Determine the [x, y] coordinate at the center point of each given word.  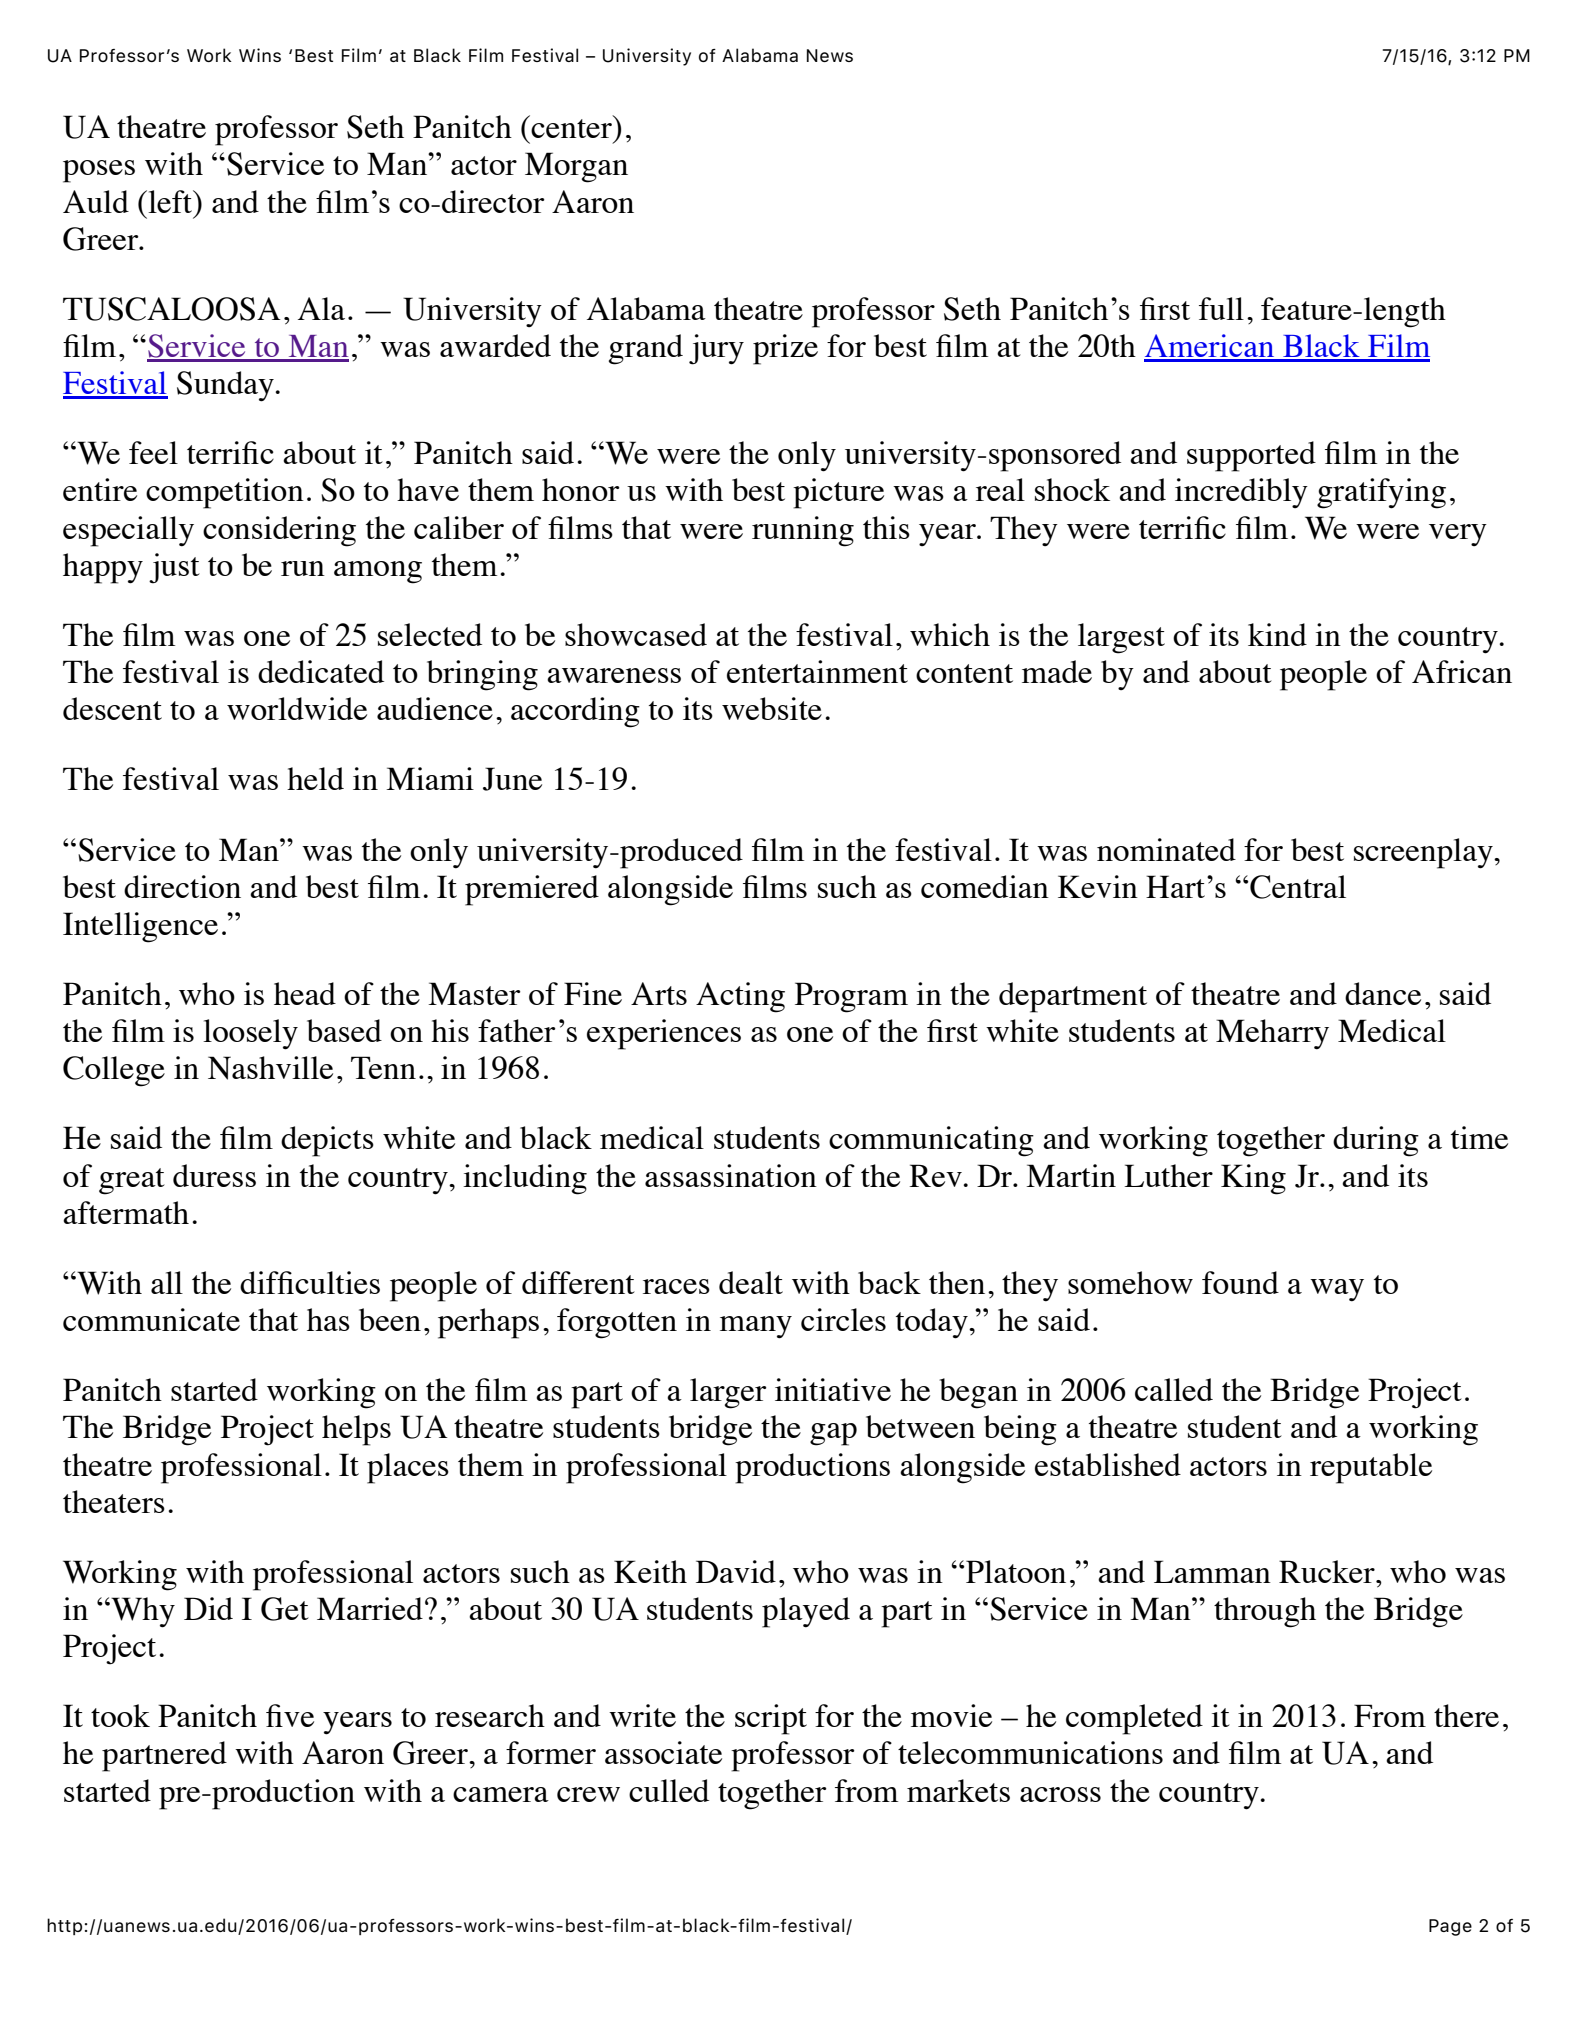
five [290, 1715]
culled [669, 1790]
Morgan [576, 167]
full [1221, 308]
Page [1450, 1927]
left [170, 201]
